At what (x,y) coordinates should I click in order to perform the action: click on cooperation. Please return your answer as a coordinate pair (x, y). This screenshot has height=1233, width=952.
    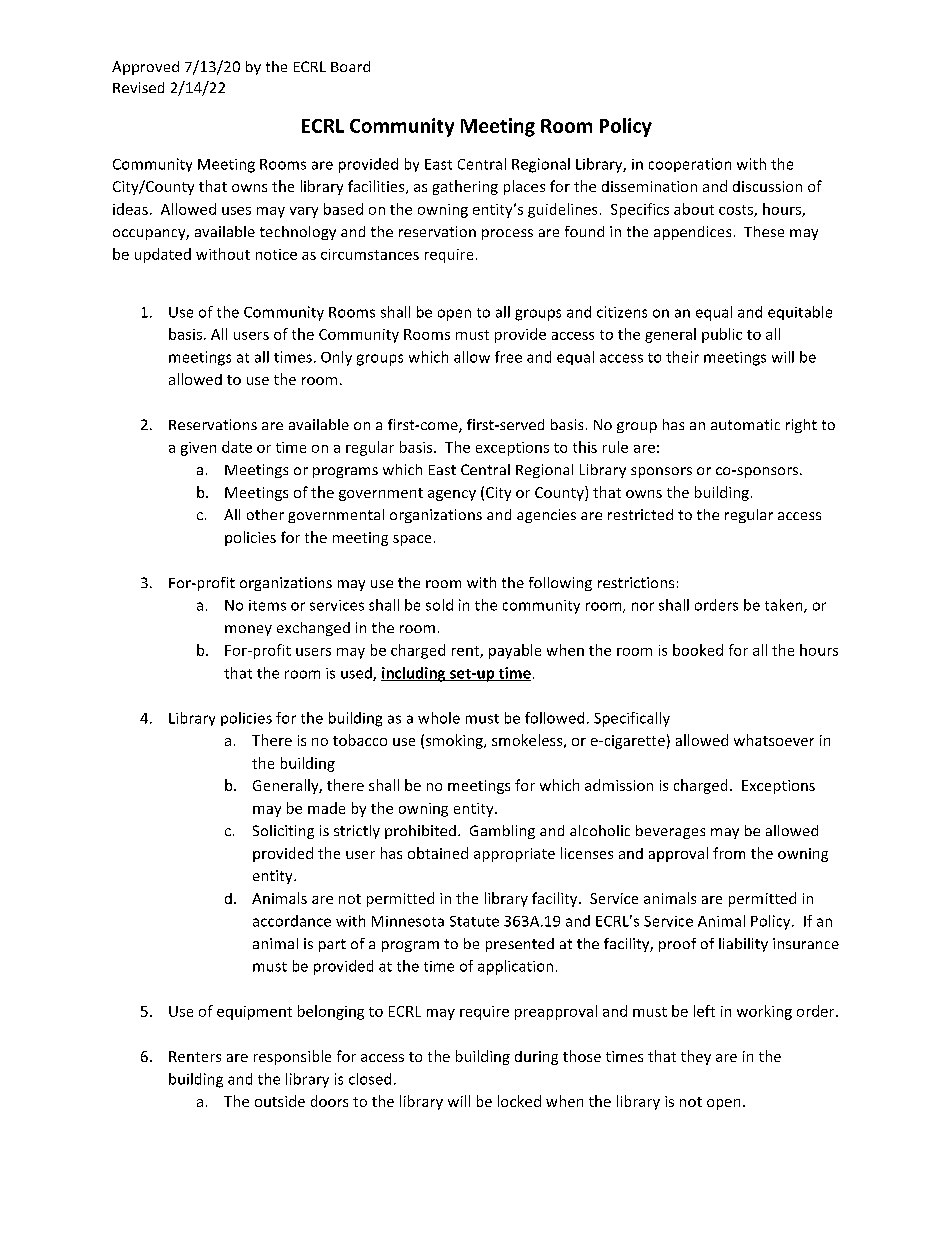
    Looking at the image, I should click on (690, 165).
